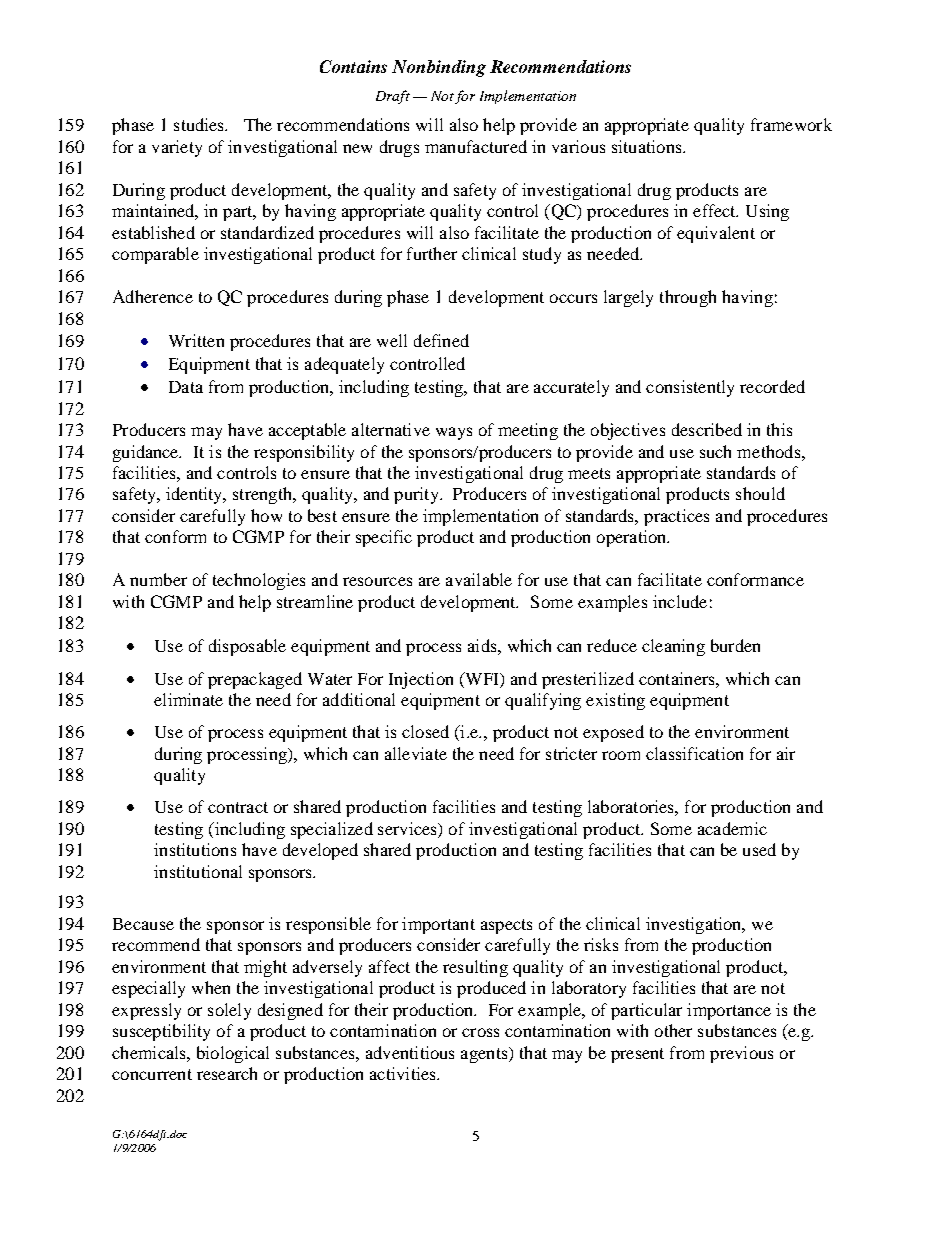 This screenshot has height=1233, width=952. Describe the element at coordinates (200, 124) in the screenshot. I see `studies` at that location.
